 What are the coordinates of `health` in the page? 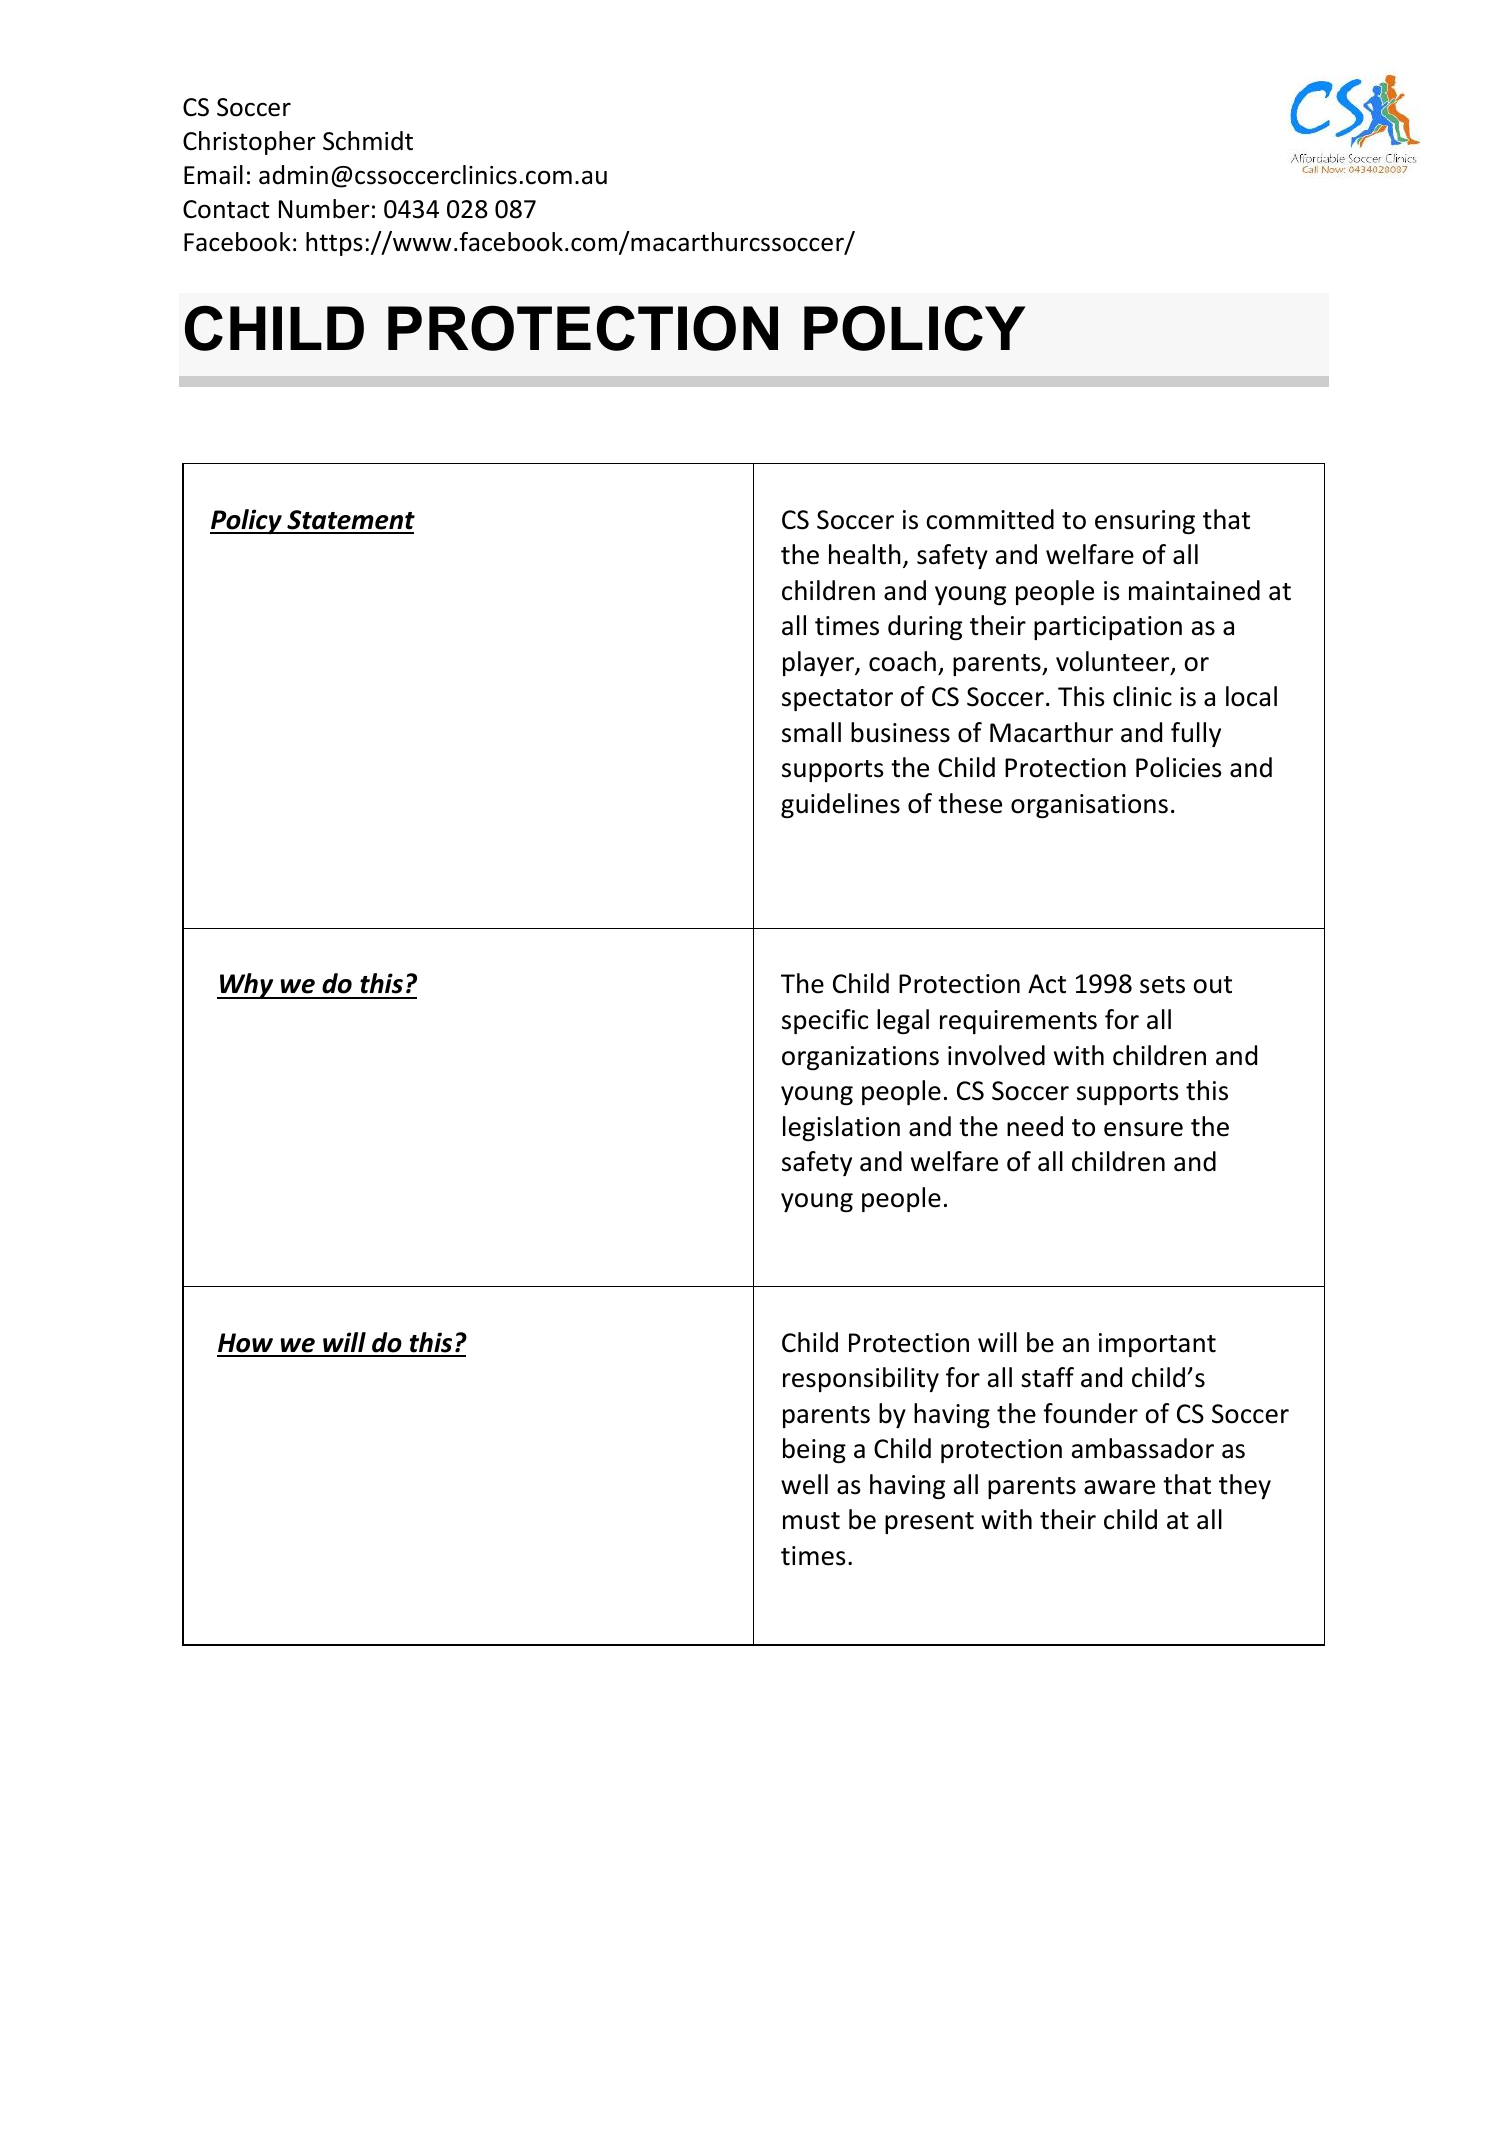 It's located at (865, 554).
